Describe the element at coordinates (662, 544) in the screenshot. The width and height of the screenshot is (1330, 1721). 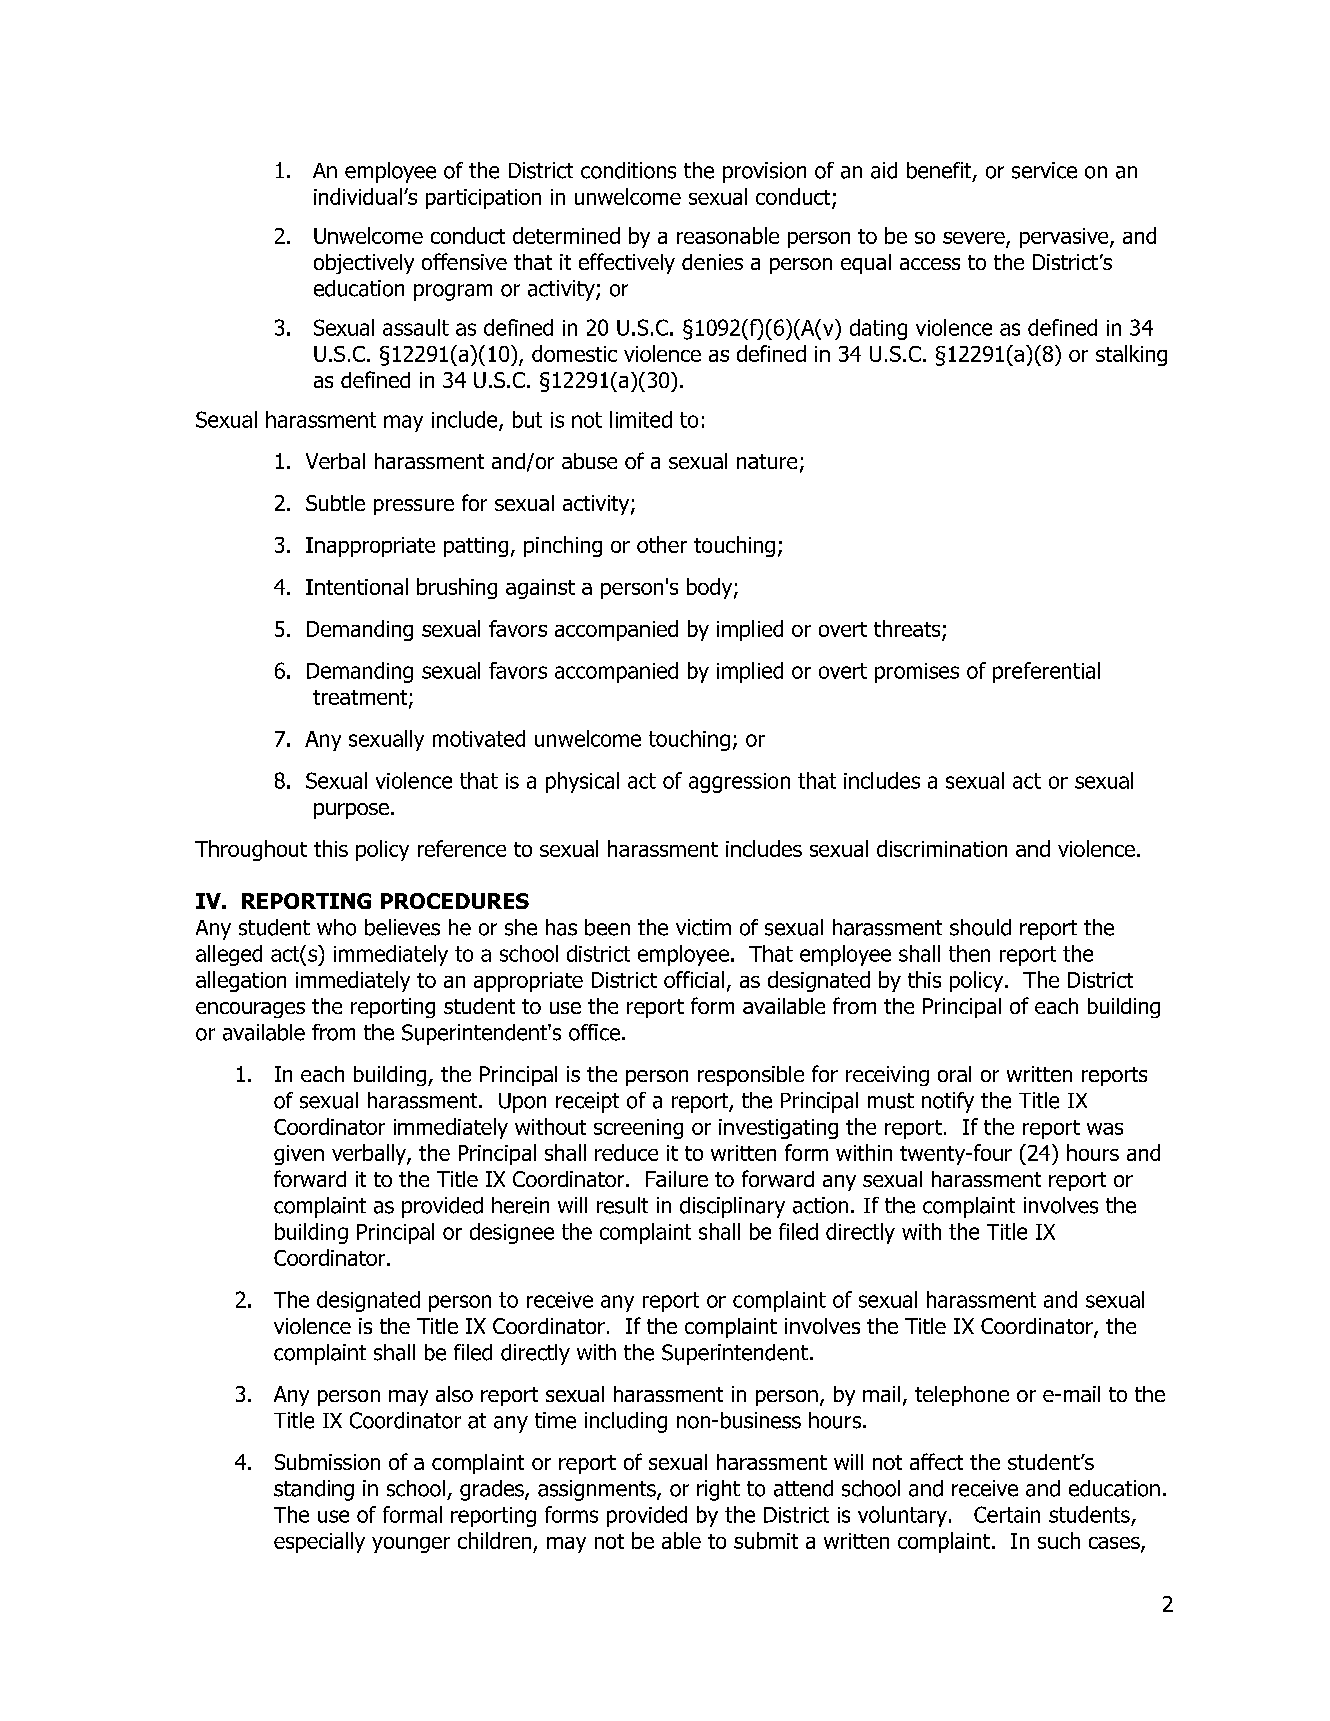
I see `other` at that location.
